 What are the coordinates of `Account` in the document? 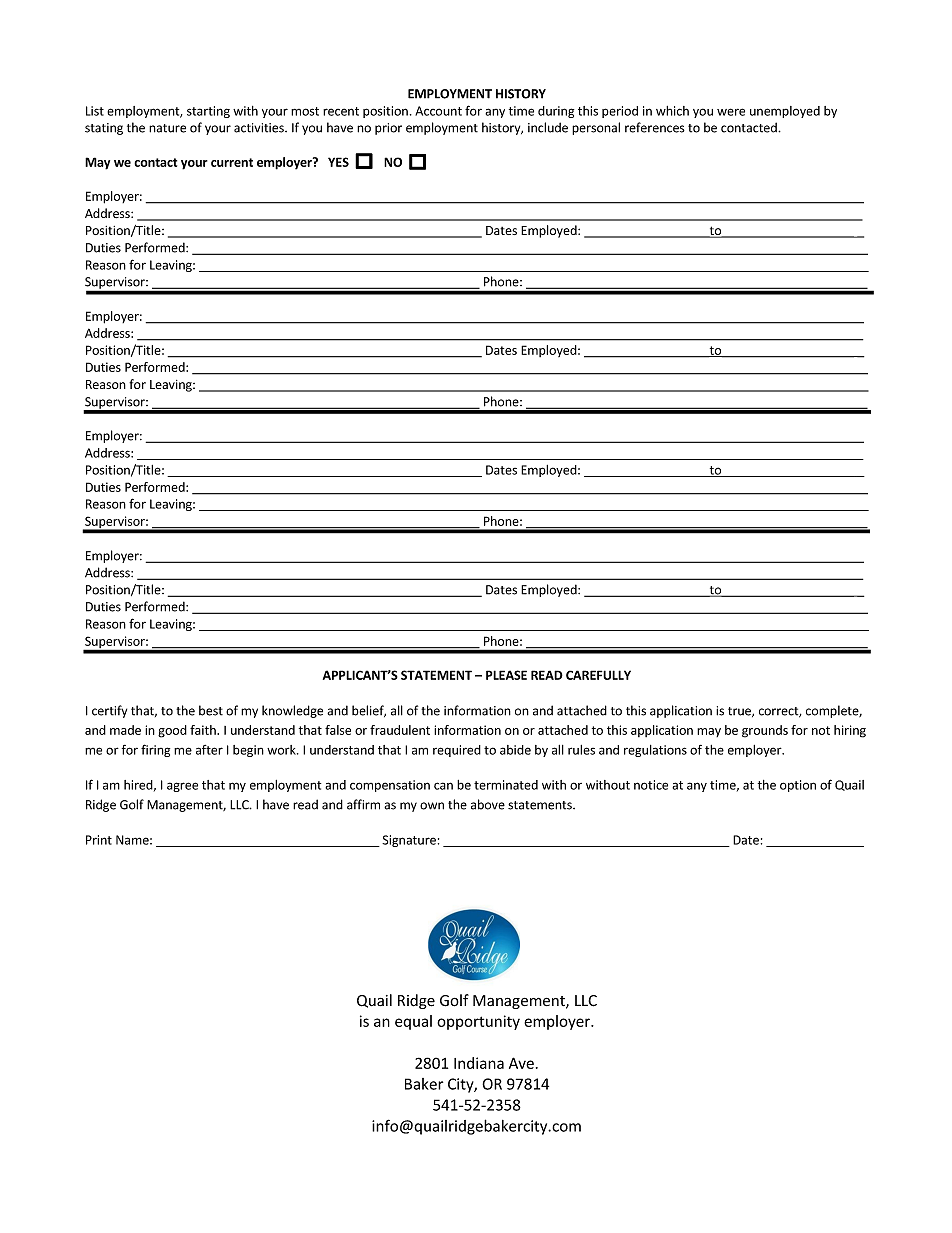 It's located at (438, 111).
